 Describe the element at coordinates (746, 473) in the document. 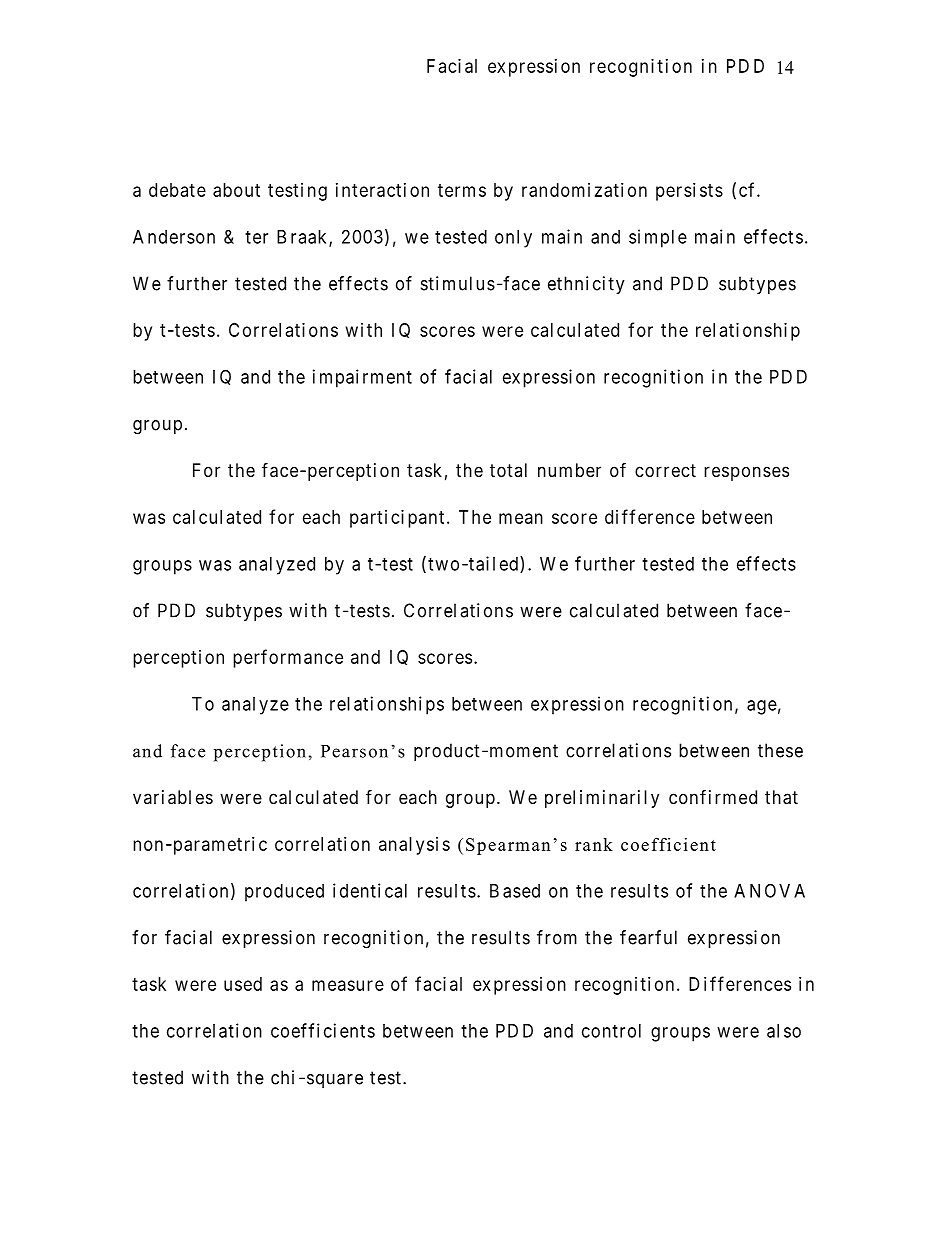

I see `responses` at that location.
